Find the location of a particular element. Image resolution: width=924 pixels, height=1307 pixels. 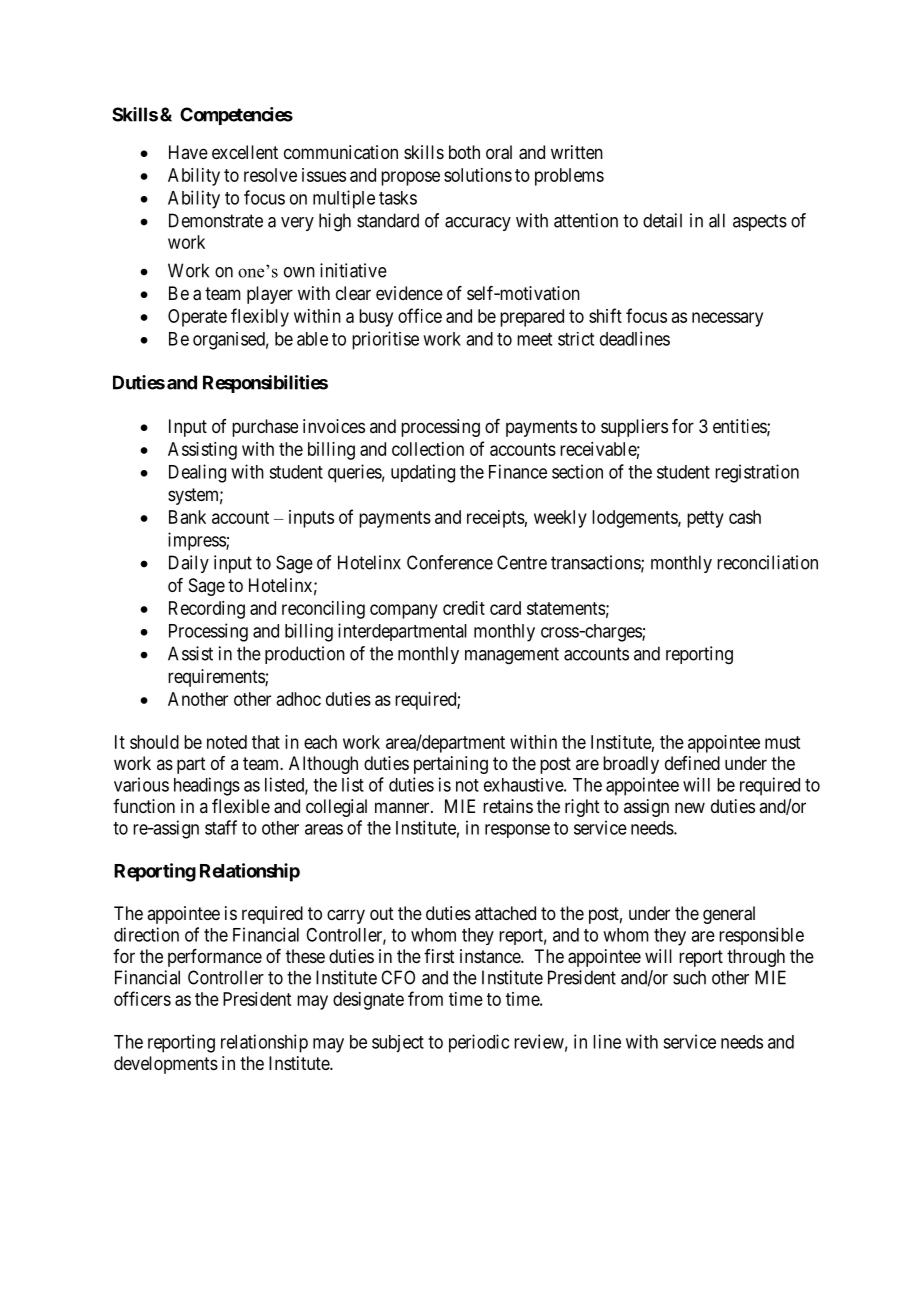

developments is located at coordinates (166, 1065).
